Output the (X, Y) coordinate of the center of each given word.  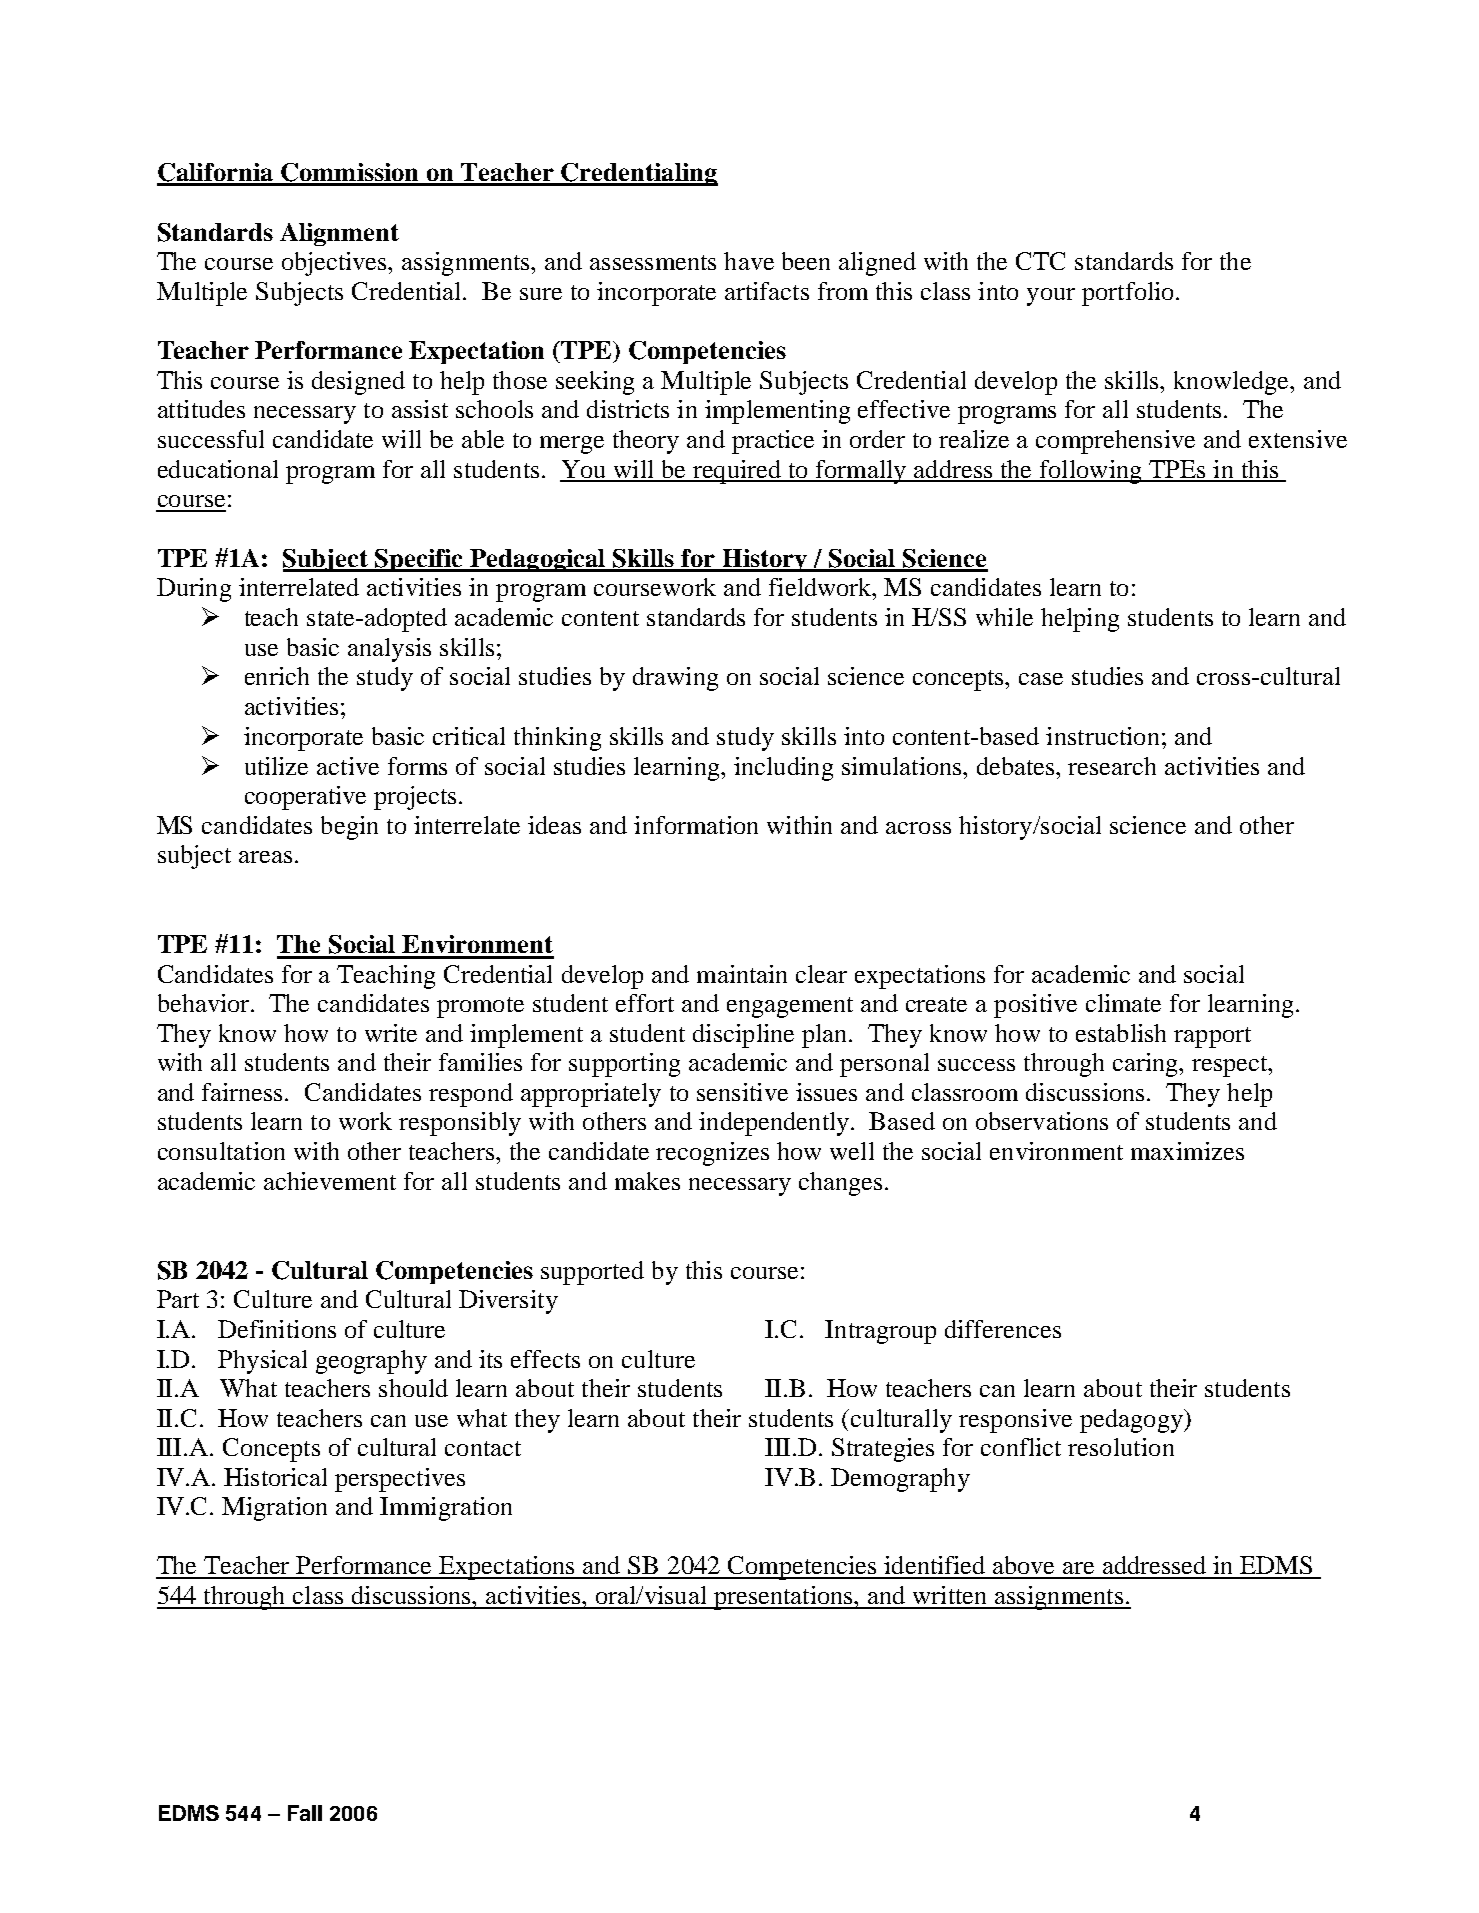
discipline (743, 1036)
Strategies (883, 1450)
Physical (262, 1362)
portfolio (1129, 294)
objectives (336, 264)
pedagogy (1132, 1421)
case (1041, 679)
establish (1121, 1033)
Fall (305, 1813)
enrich (277, 676)
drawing (675, 679)
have (749, 261)
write (391, 1033)
